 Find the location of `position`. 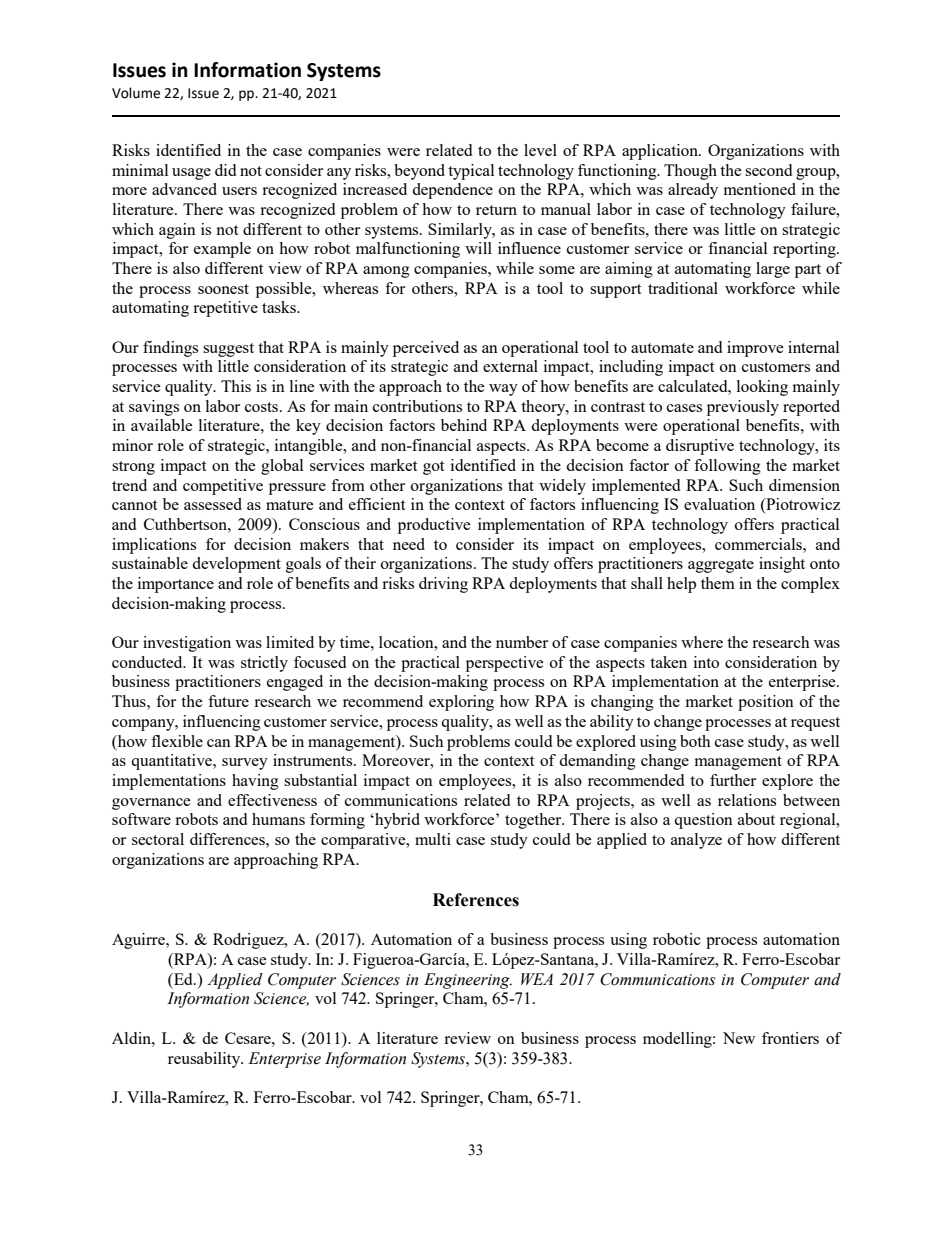

position is located at coordinates (766, 703).
